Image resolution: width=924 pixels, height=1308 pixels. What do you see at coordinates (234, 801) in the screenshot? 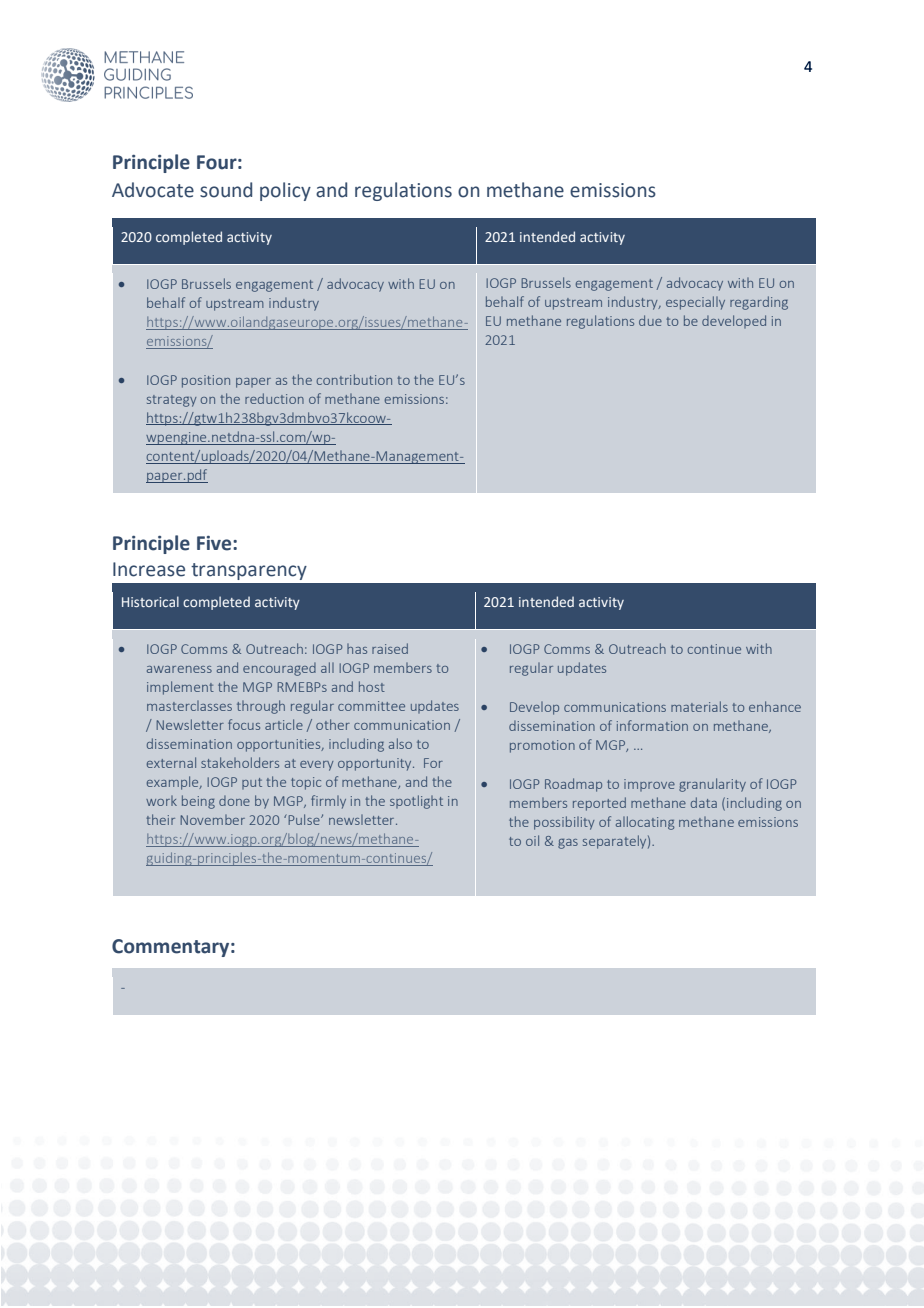
I see `done` at bounding box center [234, 801].
